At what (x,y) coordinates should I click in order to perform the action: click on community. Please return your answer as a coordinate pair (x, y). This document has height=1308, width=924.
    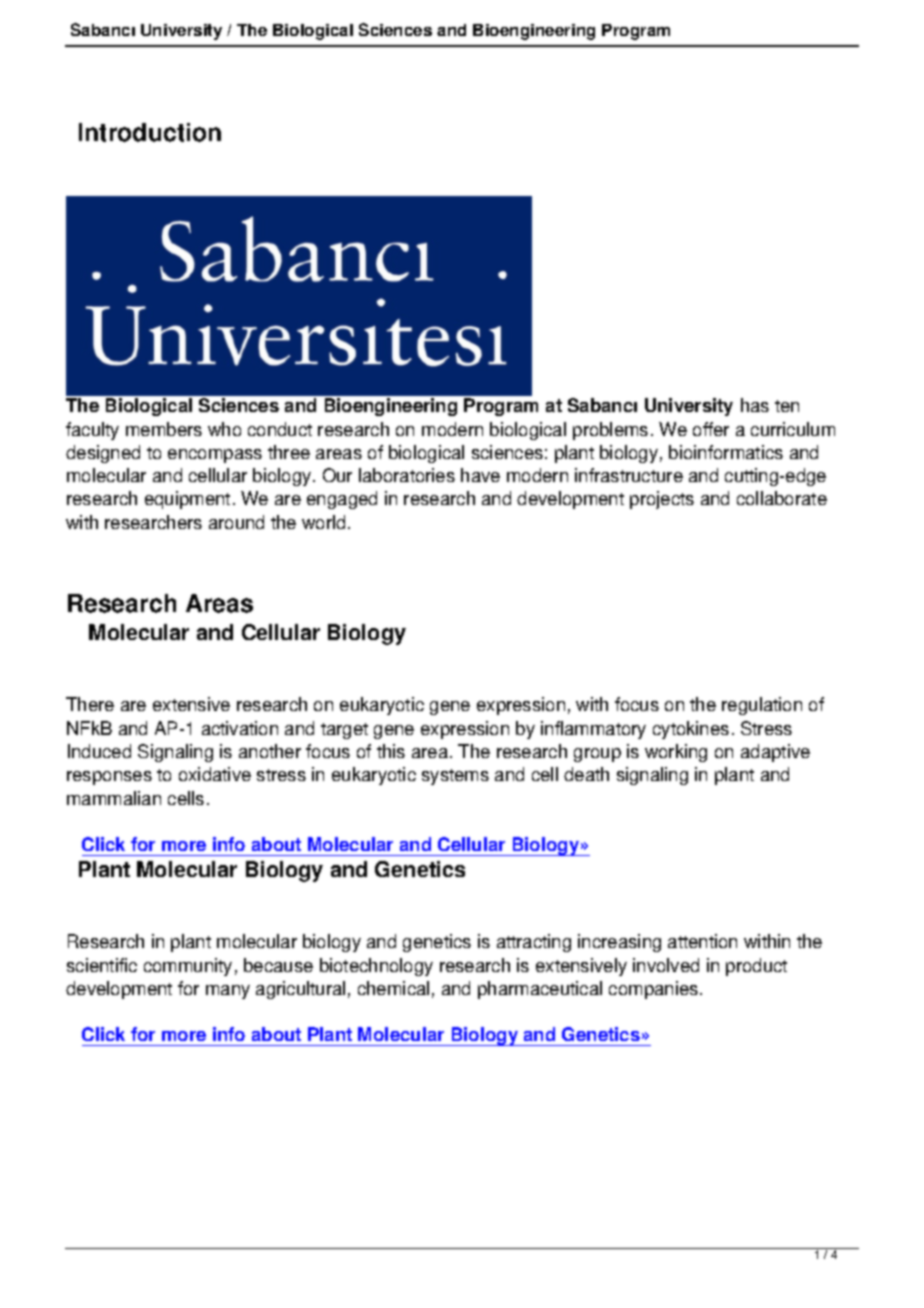
    Looking at the image, I should click on (188, 967).
